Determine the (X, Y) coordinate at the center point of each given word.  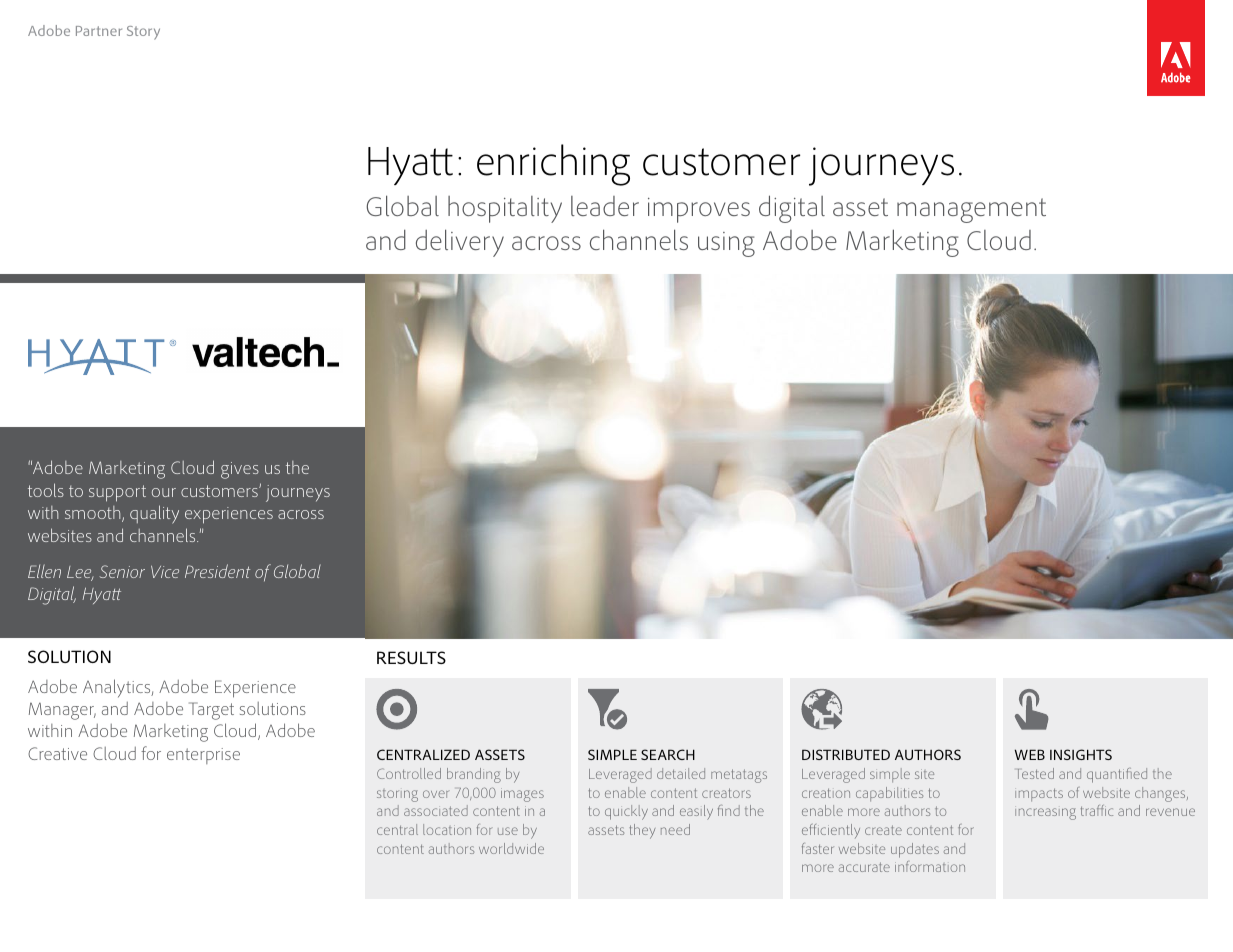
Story (143, 33)
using (726, 244)
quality (154, 514)
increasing (1045, 814)
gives (240, 470)
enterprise (203, 756)
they (642, 831)
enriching (553, 165)
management (971, 210)
